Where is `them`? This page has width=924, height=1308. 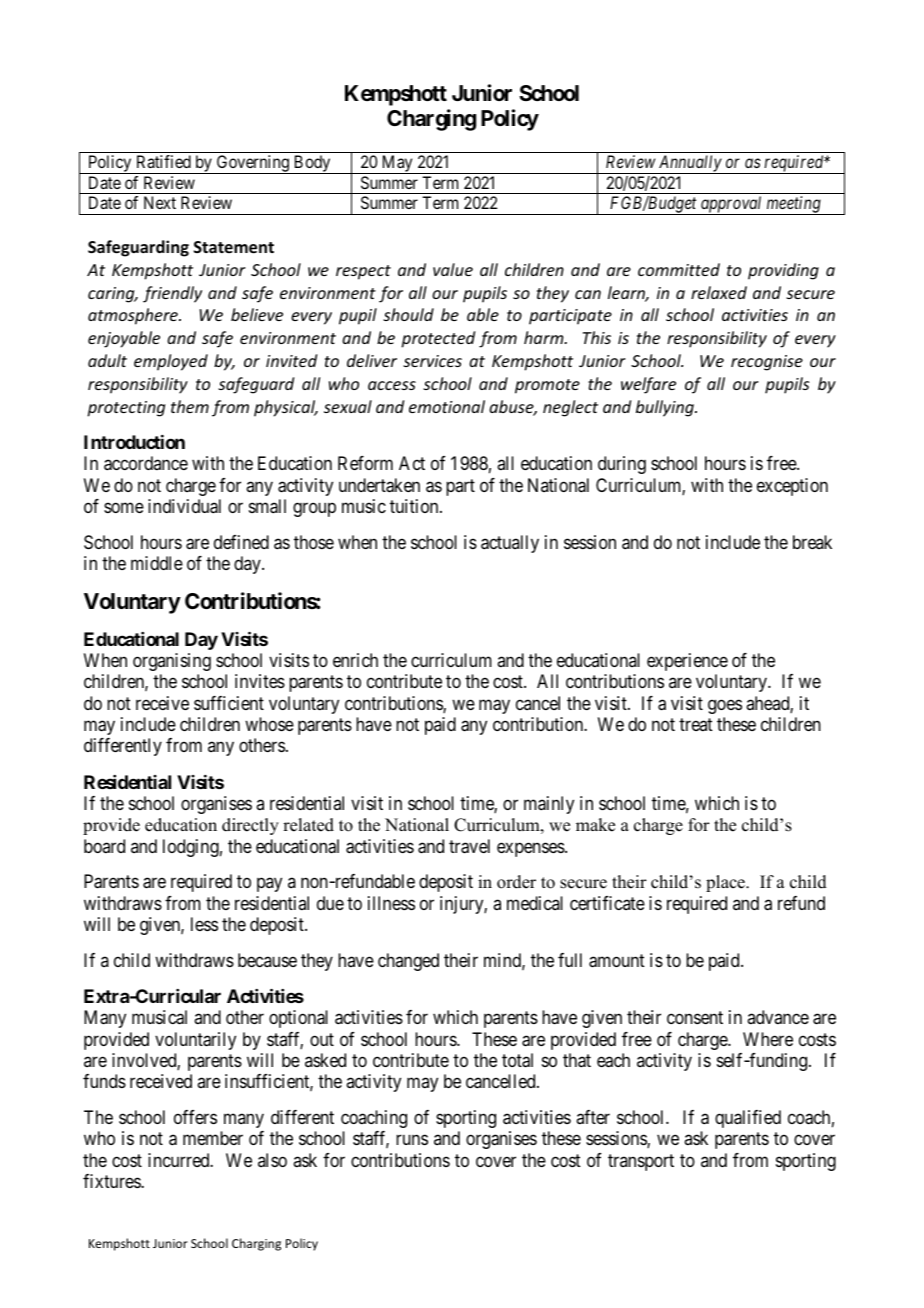
them is located at coordinates (190, 406).
